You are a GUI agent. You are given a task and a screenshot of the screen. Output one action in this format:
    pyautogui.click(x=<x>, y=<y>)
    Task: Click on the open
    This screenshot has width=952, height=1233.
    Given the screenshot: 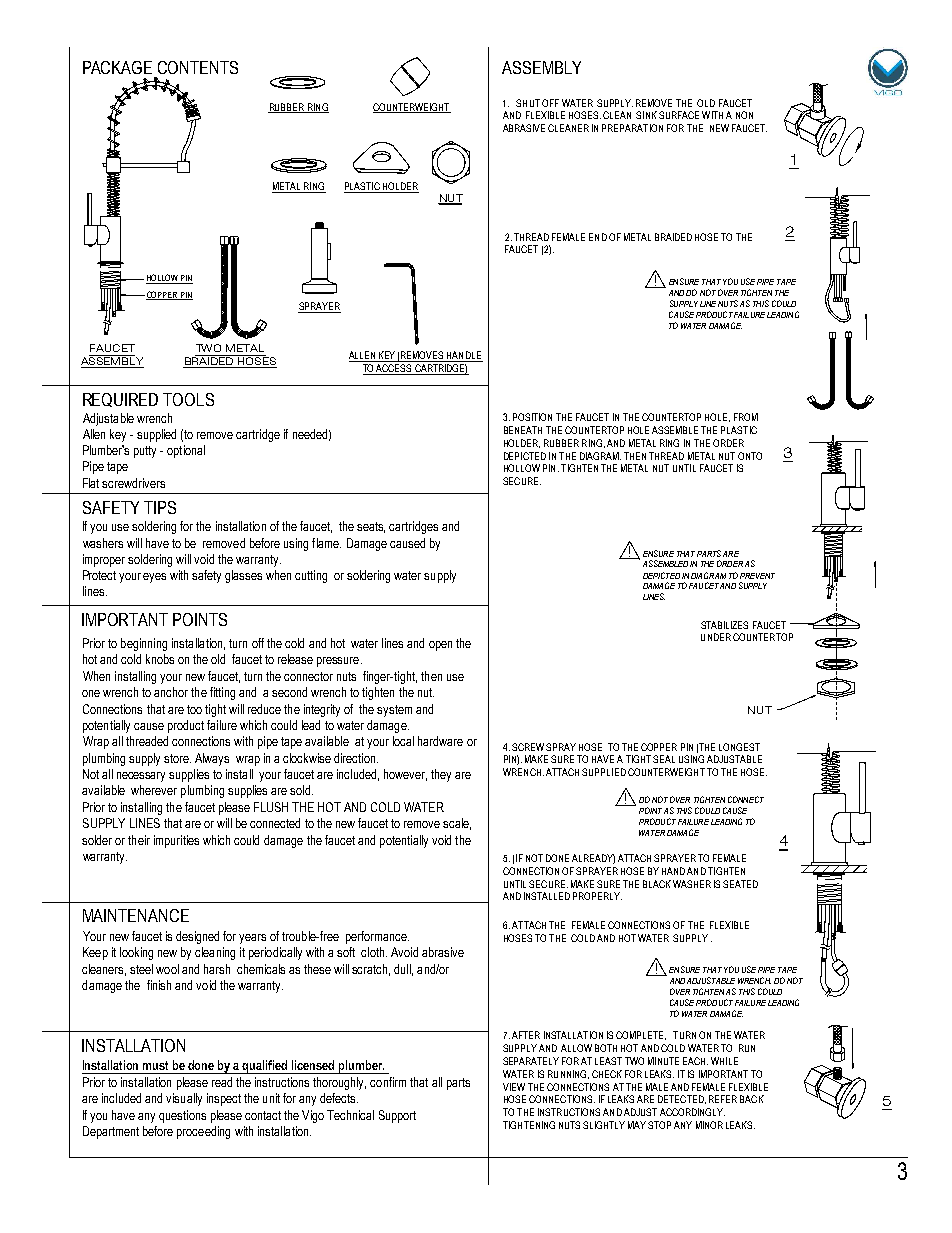 What is the action you would take?
    pyautogui.click(x=440, y=646)
